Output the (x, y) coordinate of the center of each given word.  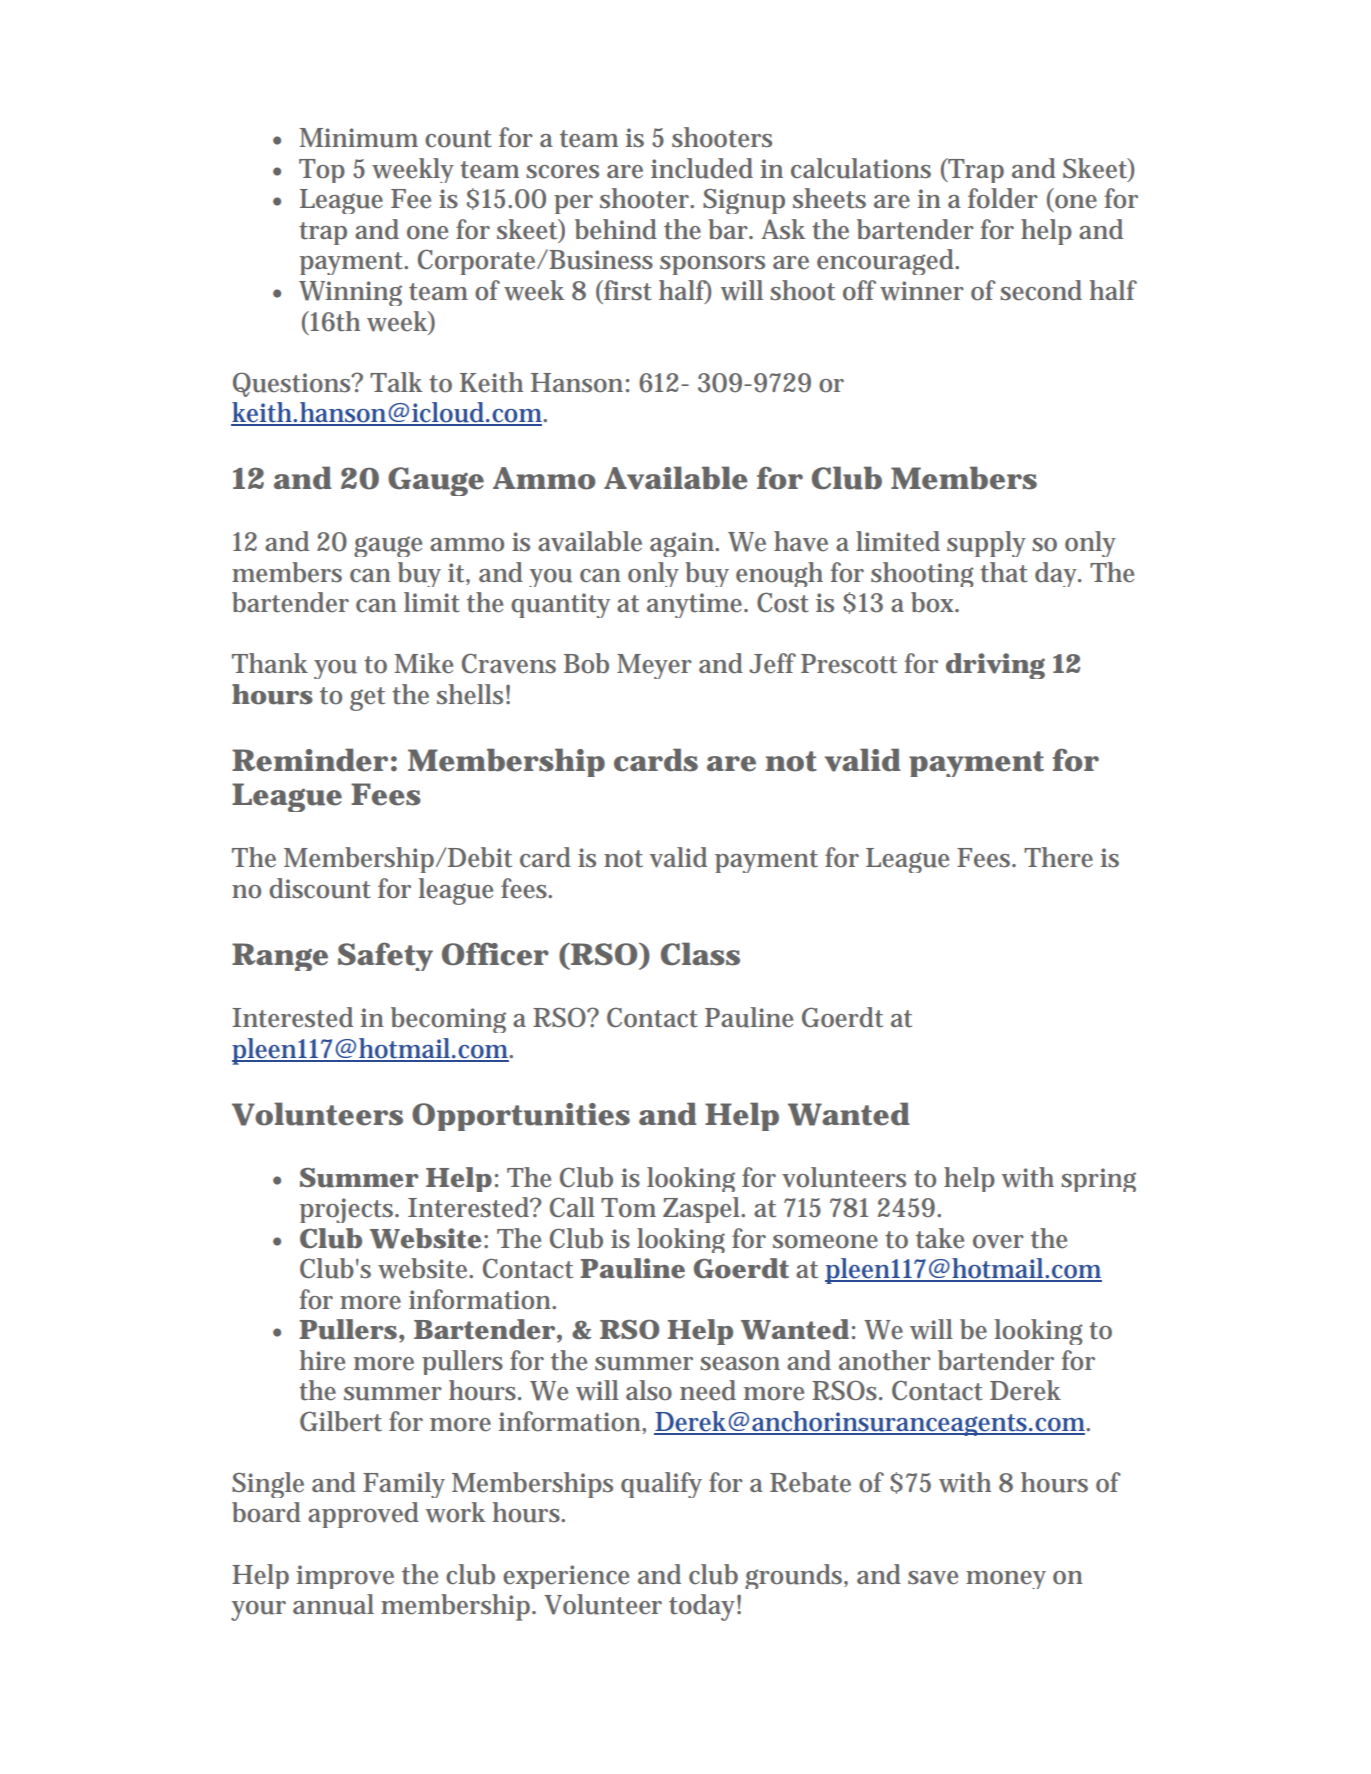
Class (700, 954)
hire (322, 1360)
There (1058, 857)
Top (322, 171)
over (998, 1242)
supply (986, 544)
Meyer (654, 666)
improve (345, 1577)
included (702, 168)
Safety (385, 956)
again (684, 544)
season (740, 1364)
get (367, 699)
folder (1003, 198)
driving (995, 666)
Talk (396, 382)
